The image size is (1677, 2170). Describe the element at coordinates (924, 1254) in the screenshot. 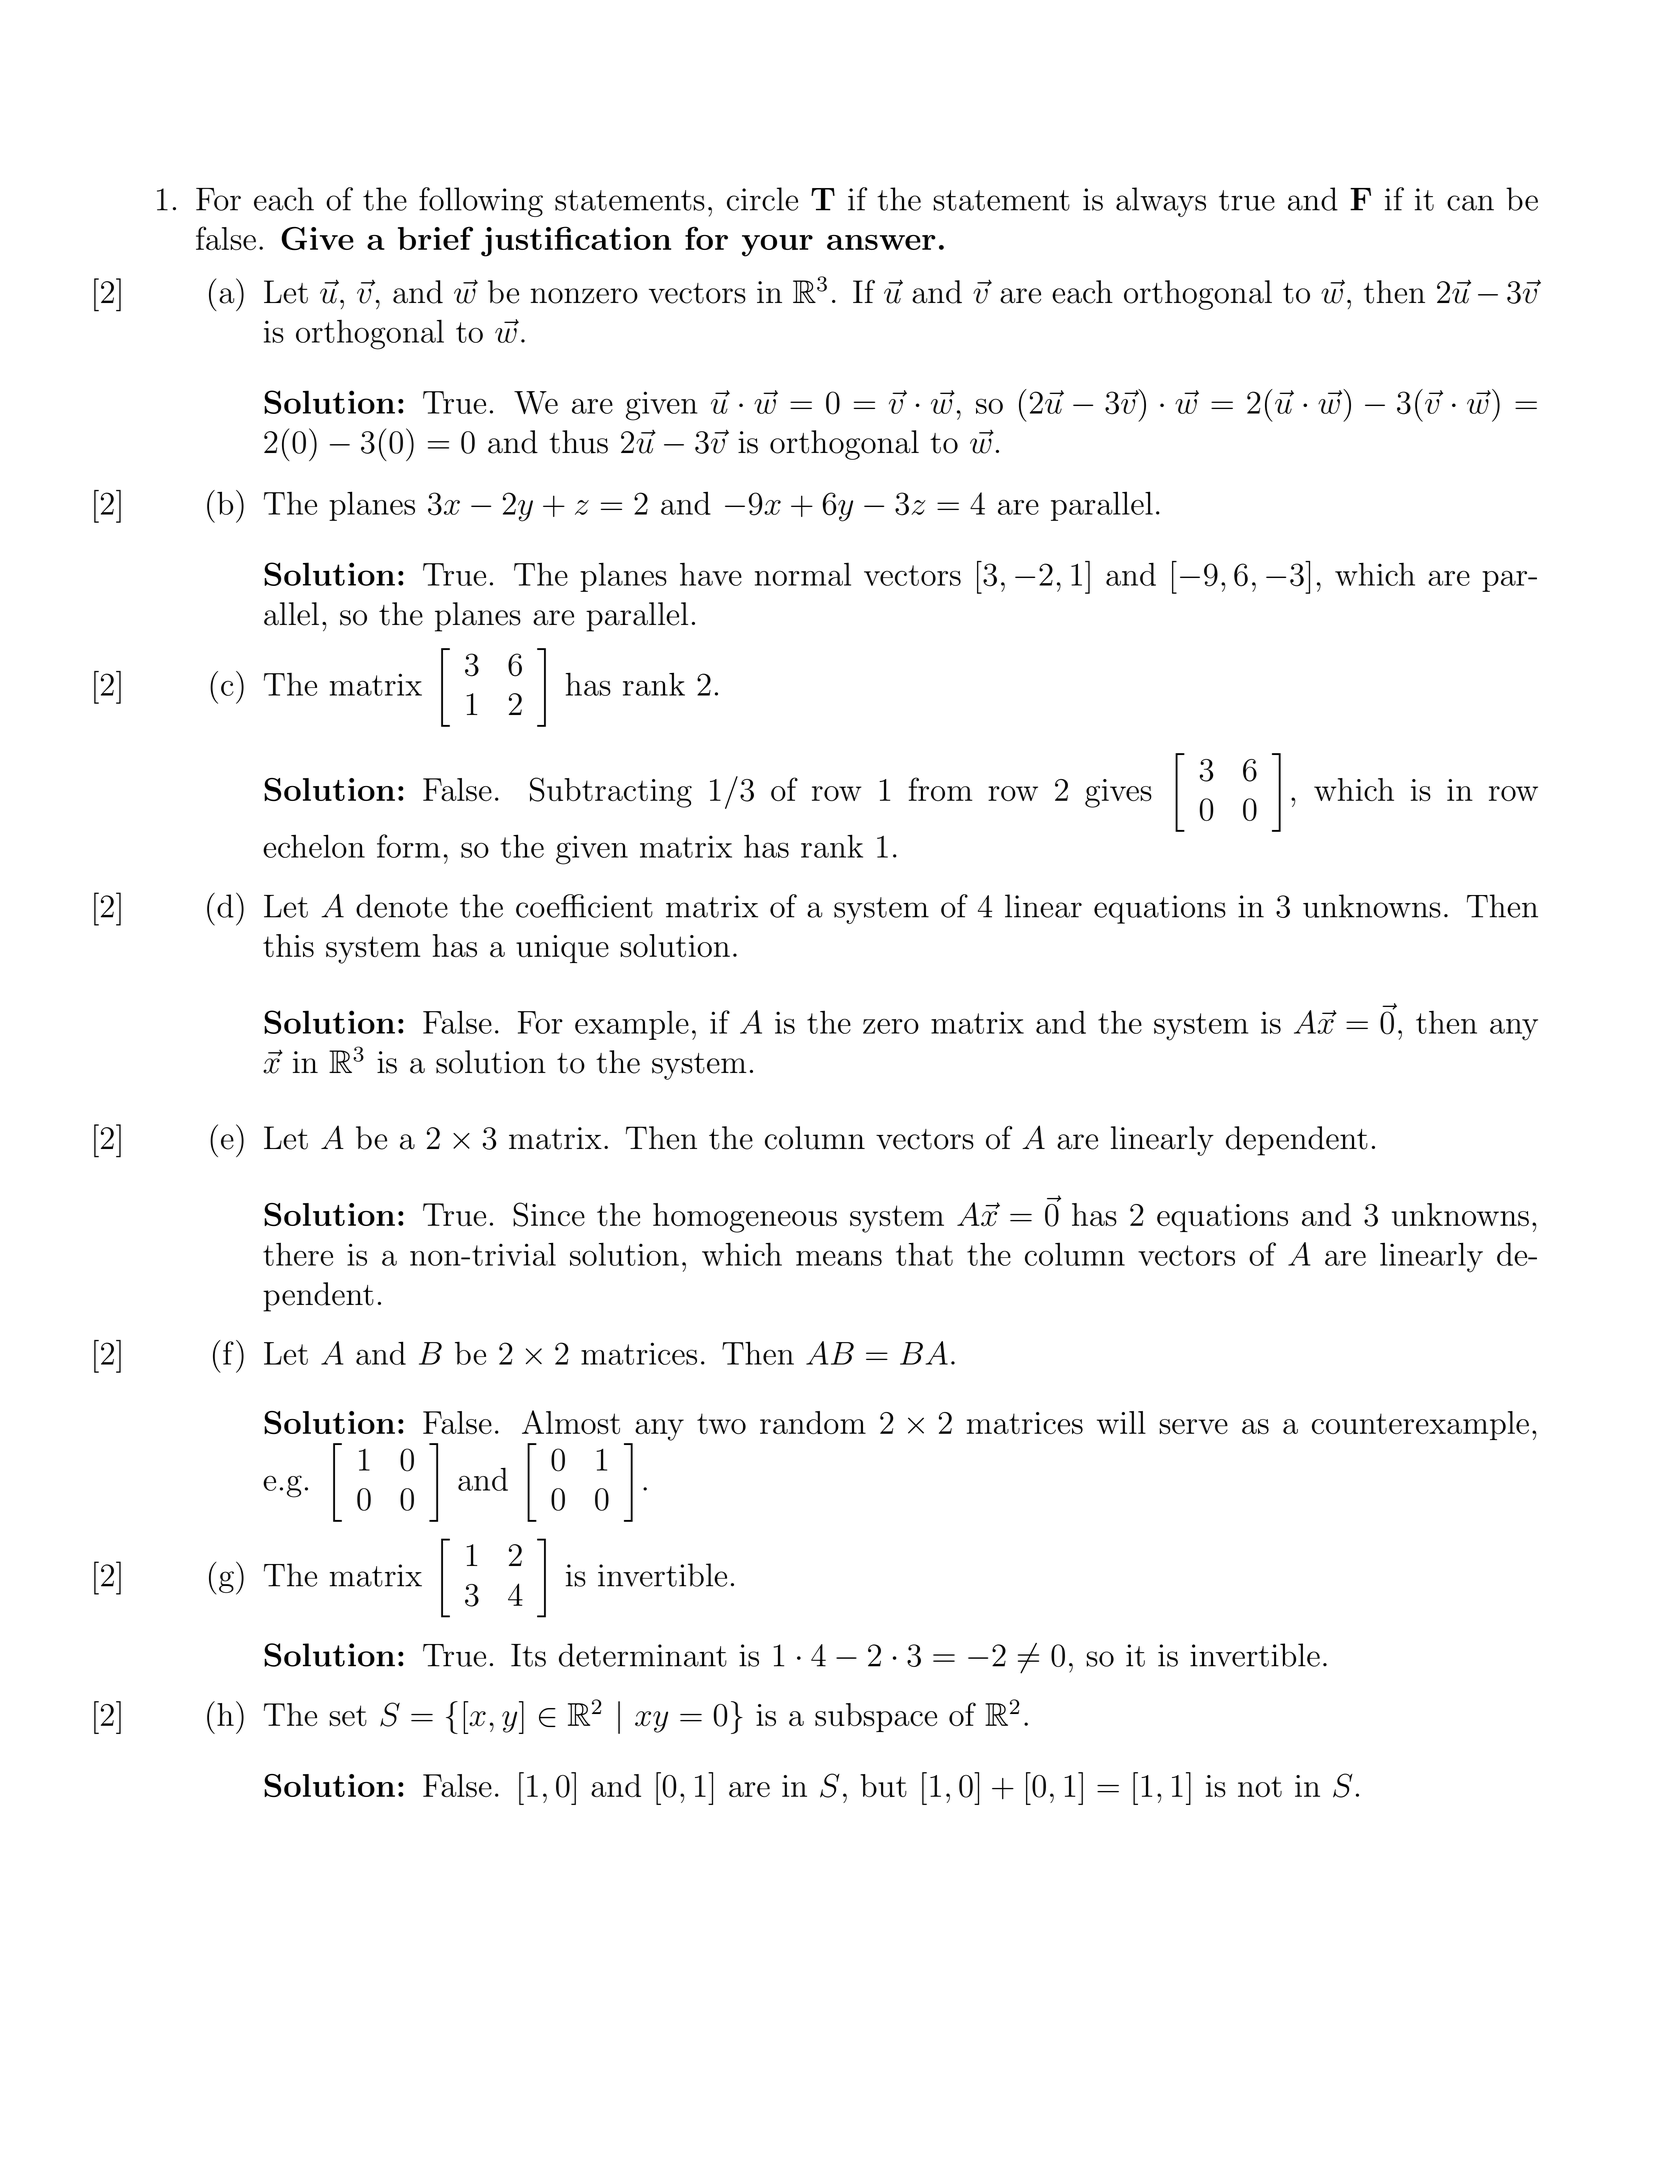

I see `that` at that location.
